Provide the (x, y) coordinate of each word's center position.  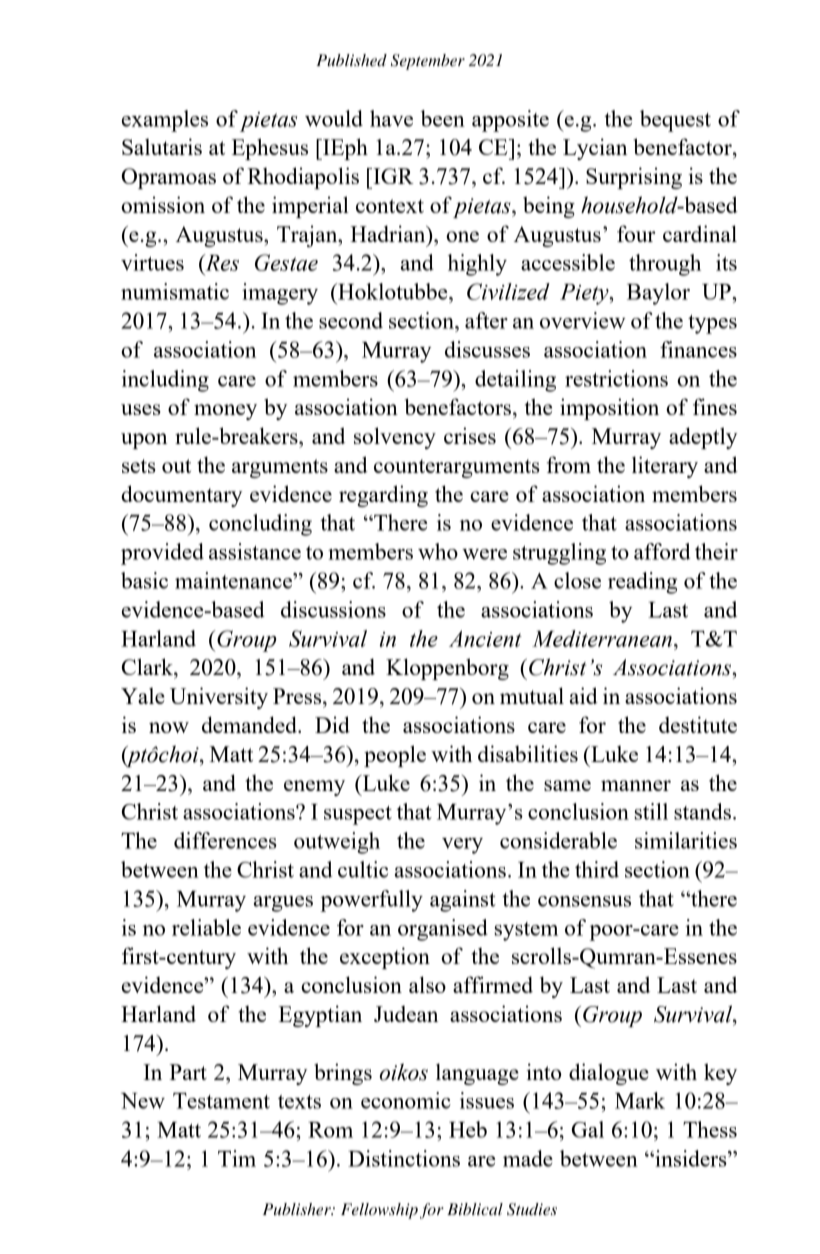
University (219, 698)
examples (165, 121)
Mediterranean (602, 638)
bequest (675, 121)
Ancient (485, 638)
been (443, 118)
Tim (237, 1158)
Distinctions (404, 1158)
